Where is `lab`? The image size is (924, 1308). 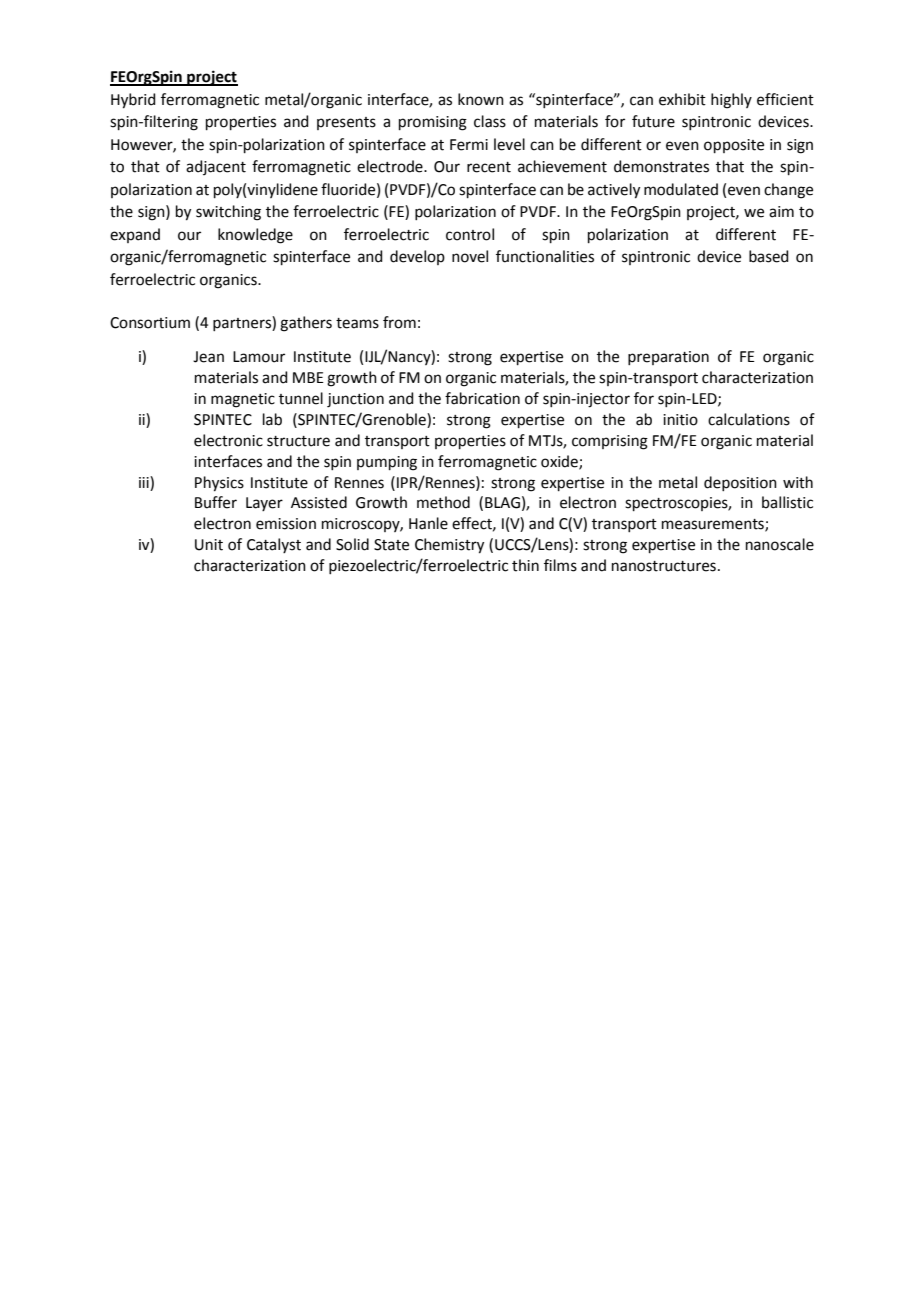
lab is located at coordinates (272, 419).
